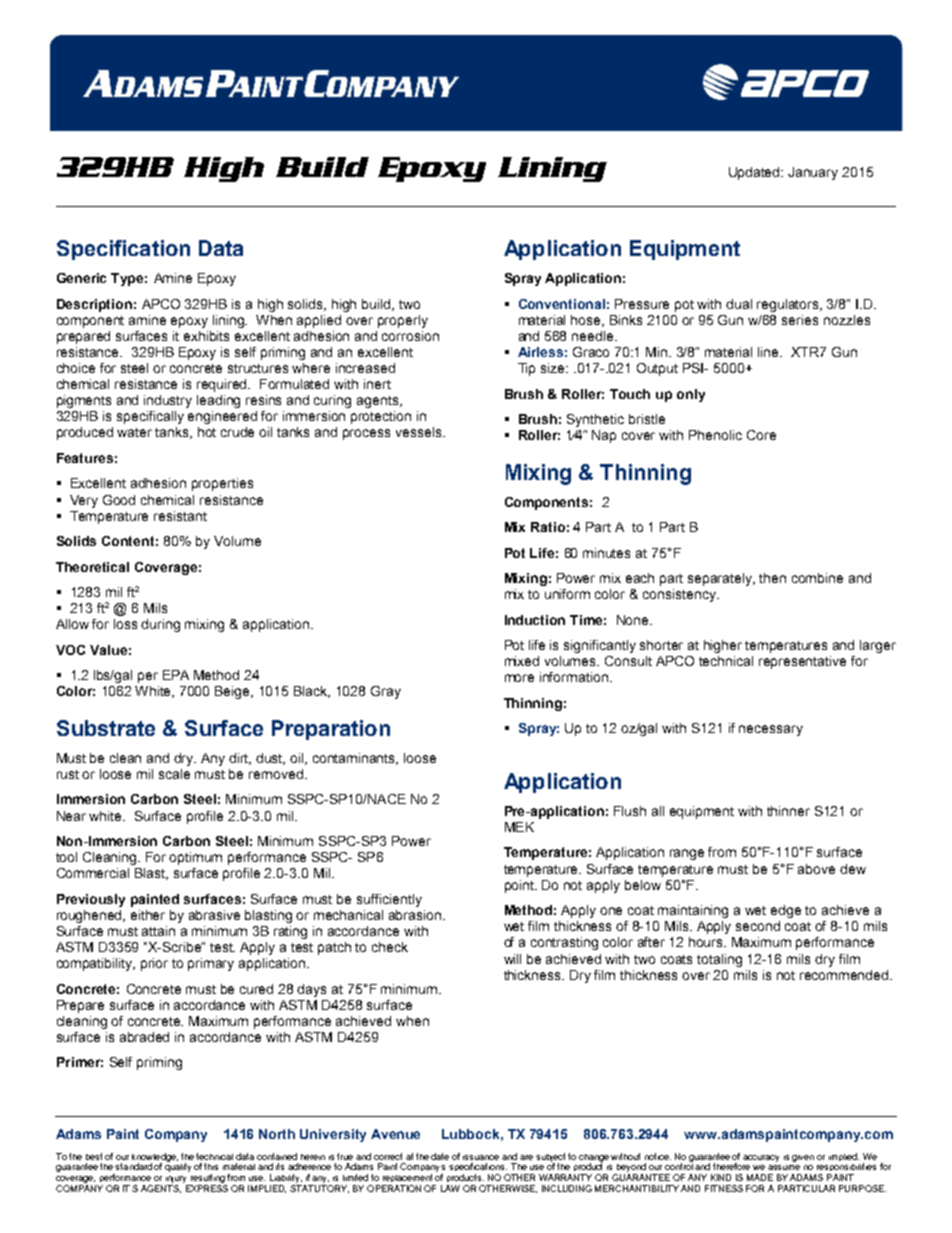 The height and width of the screenshot is (1233, 952). I want to click on properly, so click(403, 321).
